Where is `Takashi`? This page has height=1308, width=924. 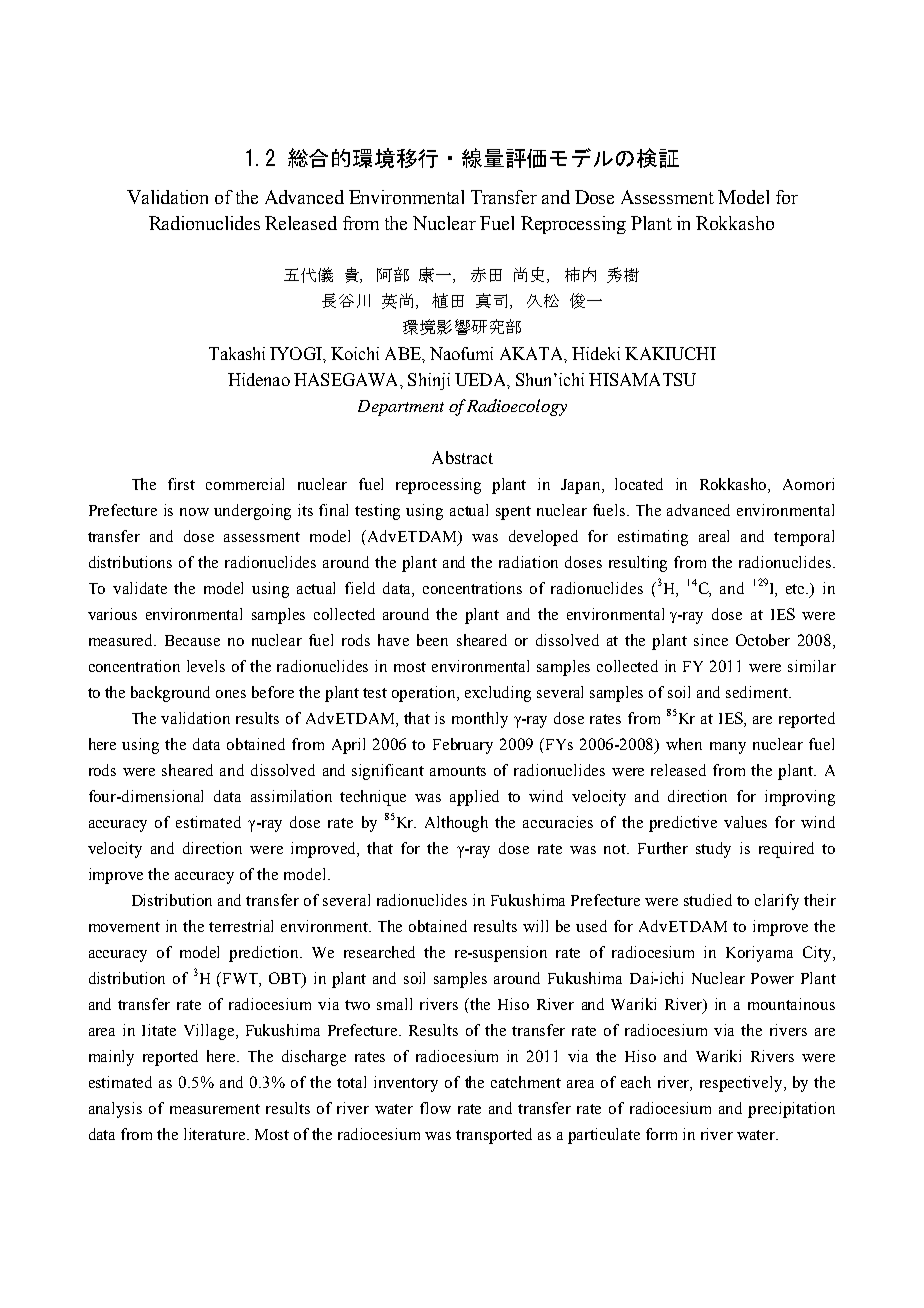
Takashi is located at coordinates (237, 353).
